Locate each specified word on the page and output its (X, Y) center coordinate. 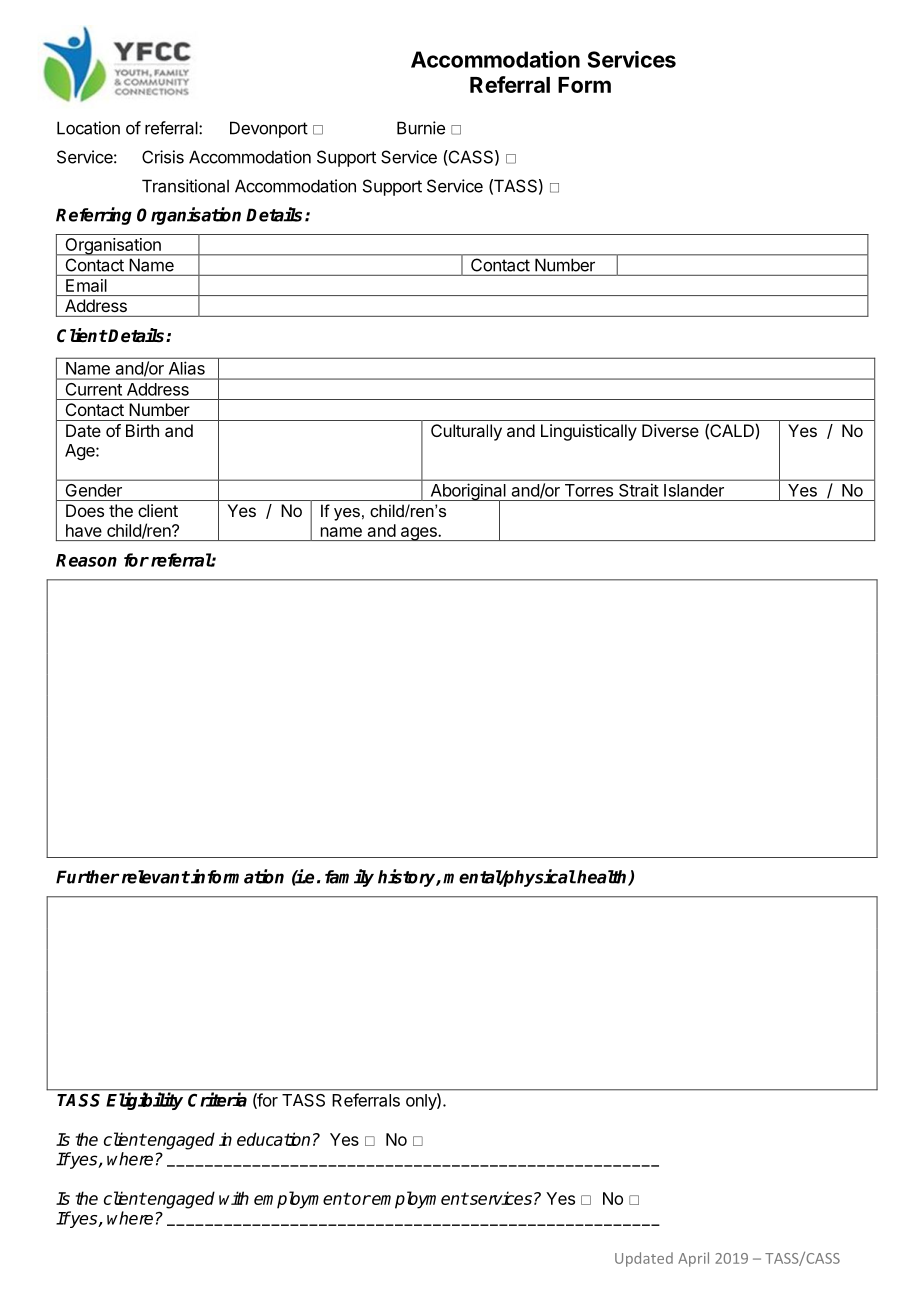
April (693, 1259)
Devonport (269, 129)
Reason (86, 560)
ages (418, 534)
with (234, 1198)
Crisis (163, 157)
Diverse (670, 430)
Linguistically (589, 432)
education (273, 1139)
